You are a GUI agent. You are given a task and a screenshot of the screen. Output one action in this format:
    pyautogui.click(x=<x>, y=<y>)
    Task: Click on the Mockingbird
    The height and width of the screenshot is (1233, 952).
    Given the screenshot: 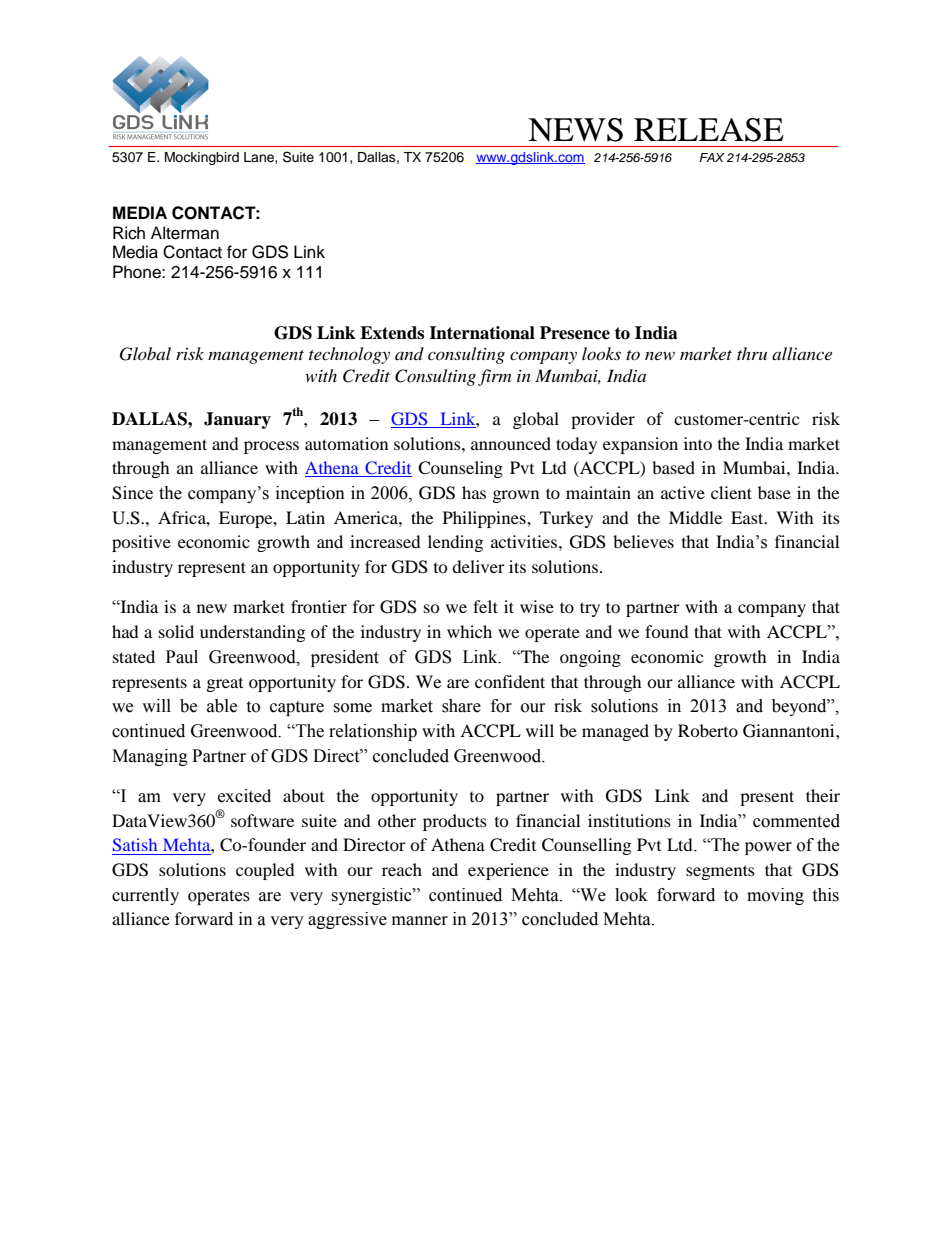 What is the action you would take?
    pyautogui.click(x=202, y=158)
